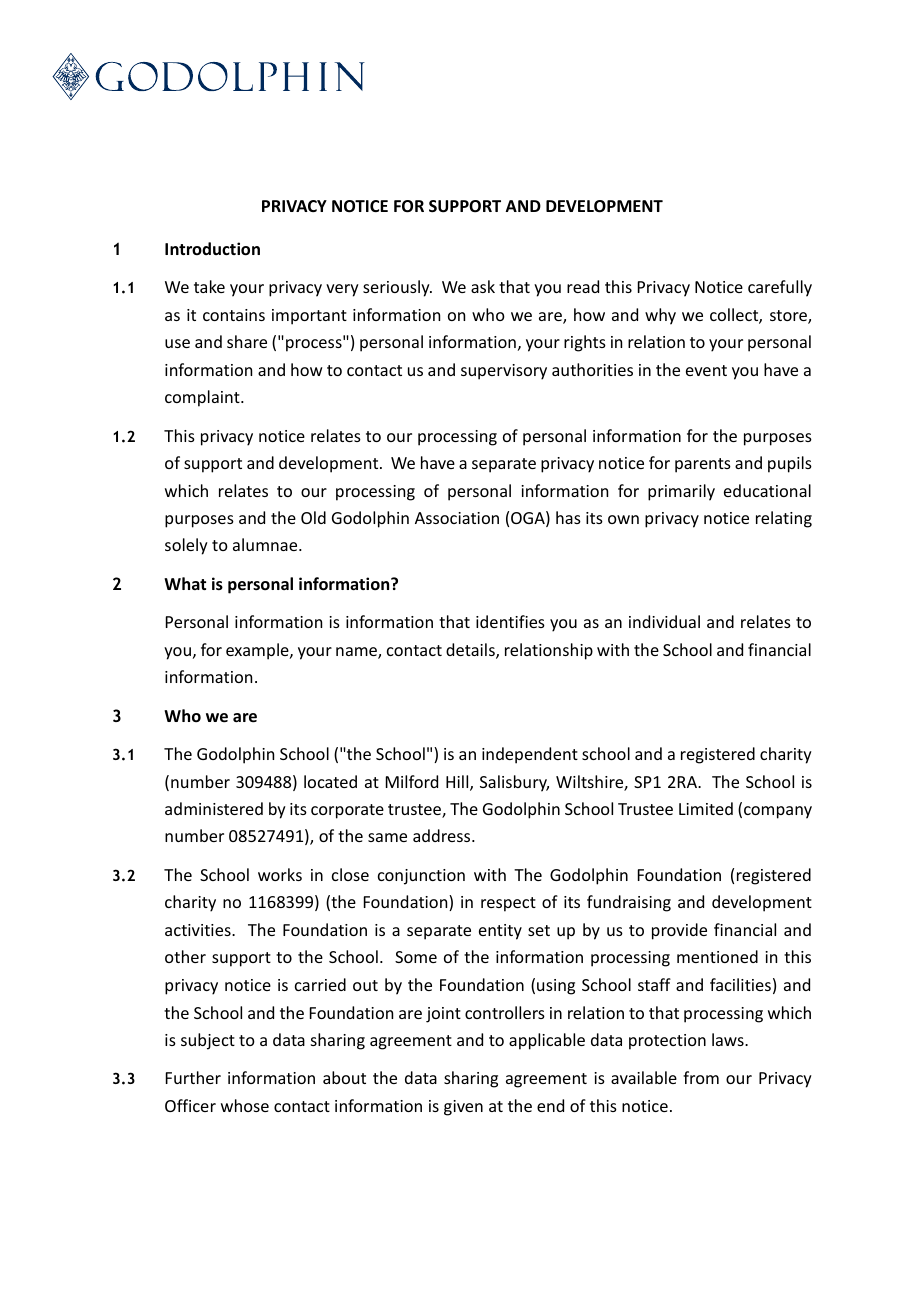 The image size is (924, 1308). I want to click on individual, so click(664, 621).
